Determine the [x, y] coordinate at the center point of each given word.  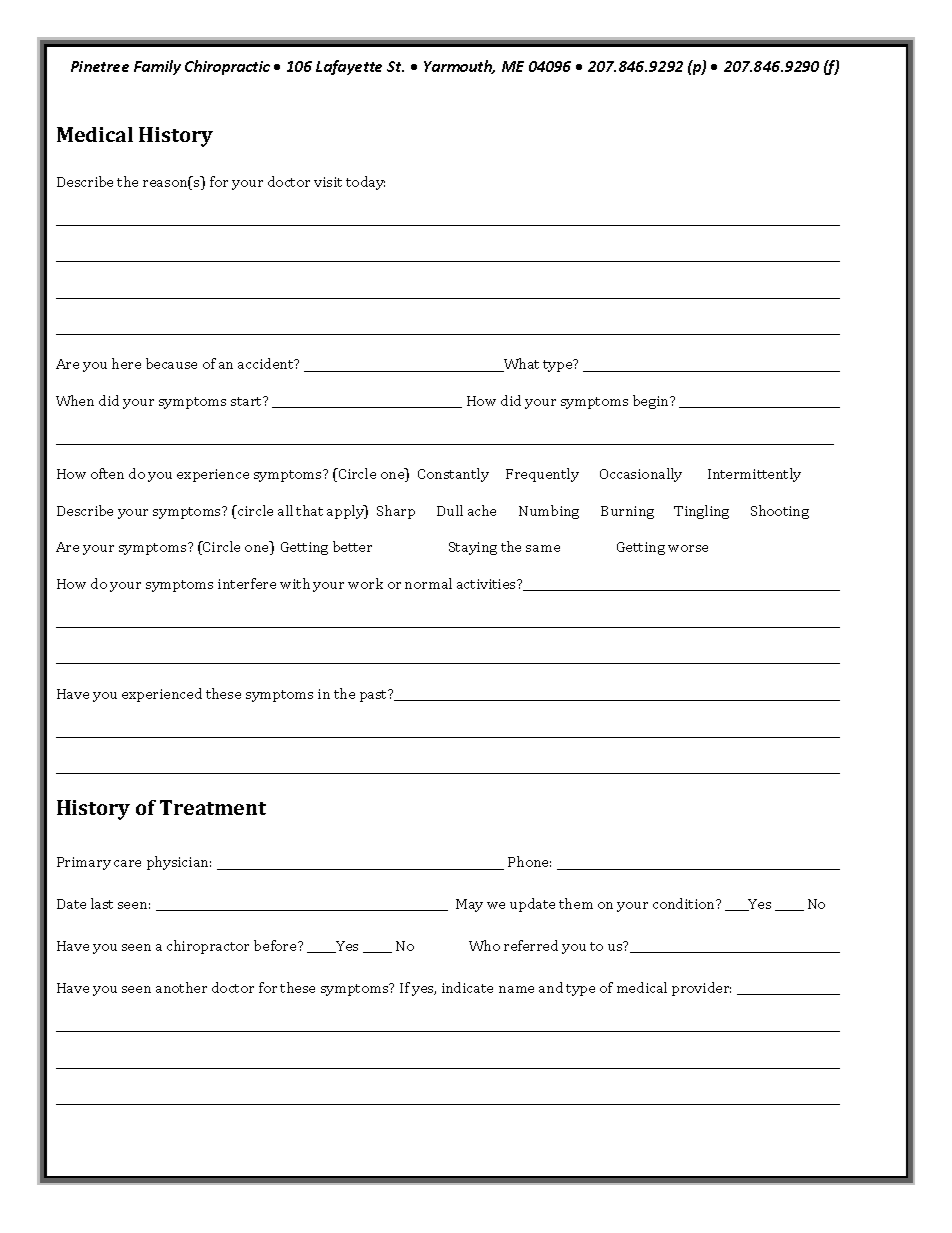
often [107, 473]
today [365, 183]
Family [157, 67]
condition [685, 903]
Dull [450, 510]
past [375, 695]
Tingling [701, 512]
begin [652, 402]
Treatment [213, 807]
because [171, 363]
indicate [467, 987]
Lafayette [349, 67]
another [181, 987]
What [520, 365]
